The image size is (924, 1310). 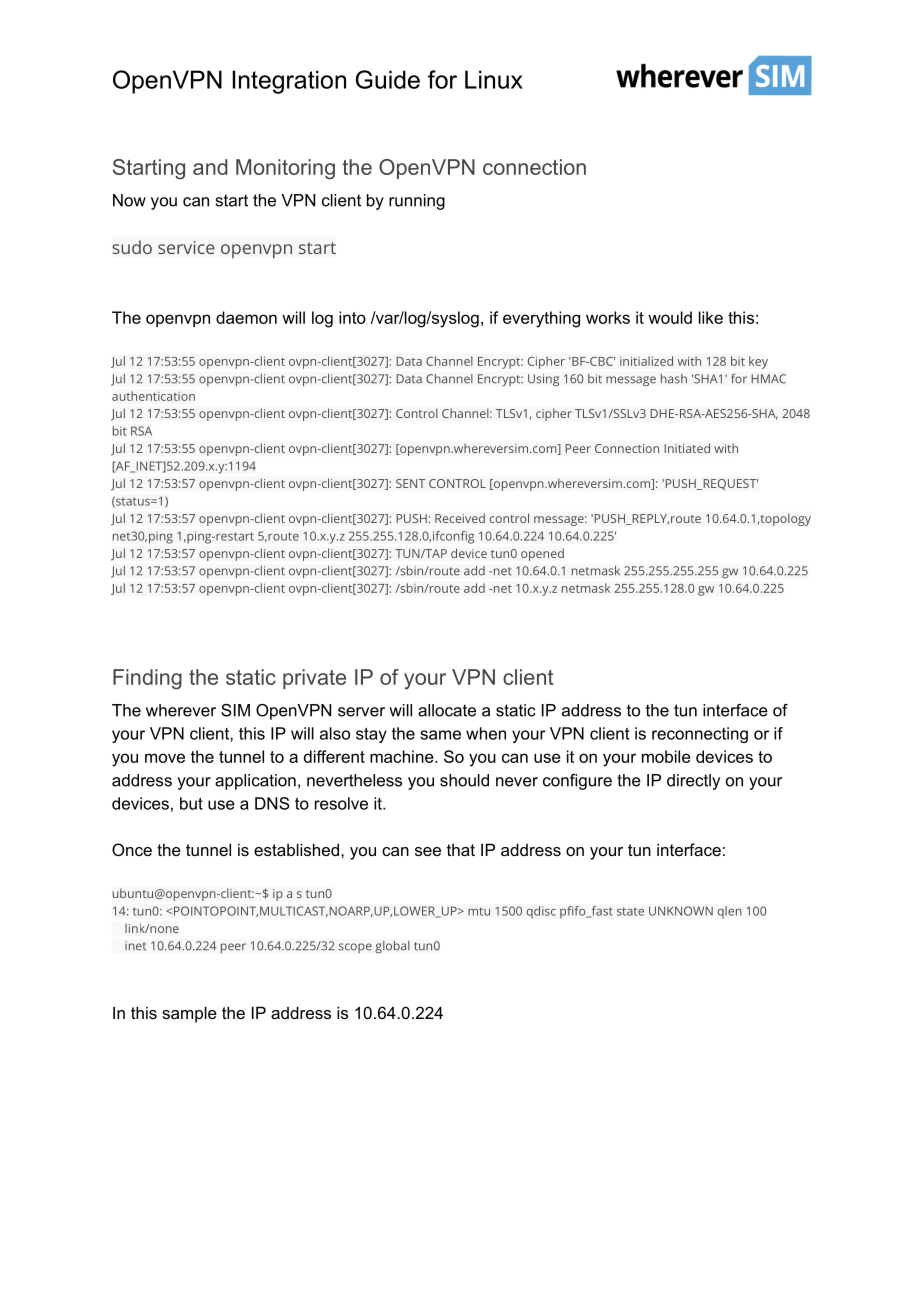 I want to click on Initiated, so click(x=687, y=448).
